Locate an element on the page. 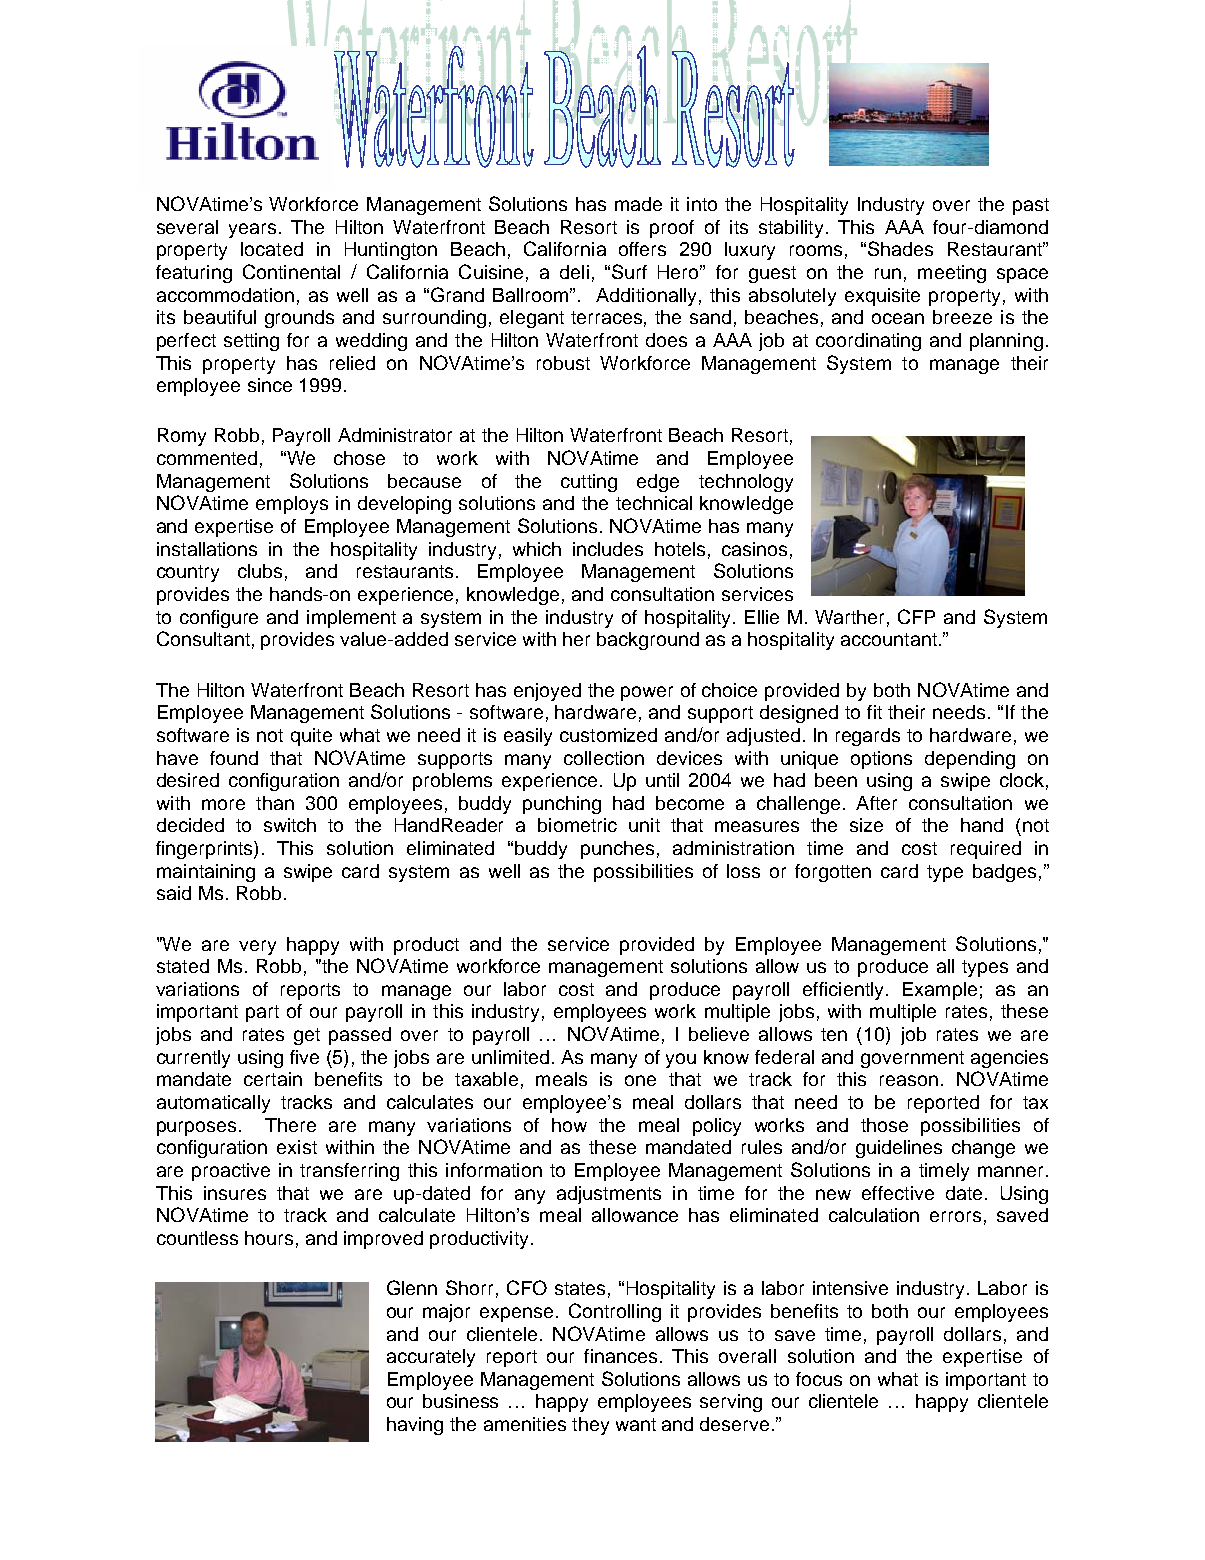  offers is located at coordinates (642, 249).
